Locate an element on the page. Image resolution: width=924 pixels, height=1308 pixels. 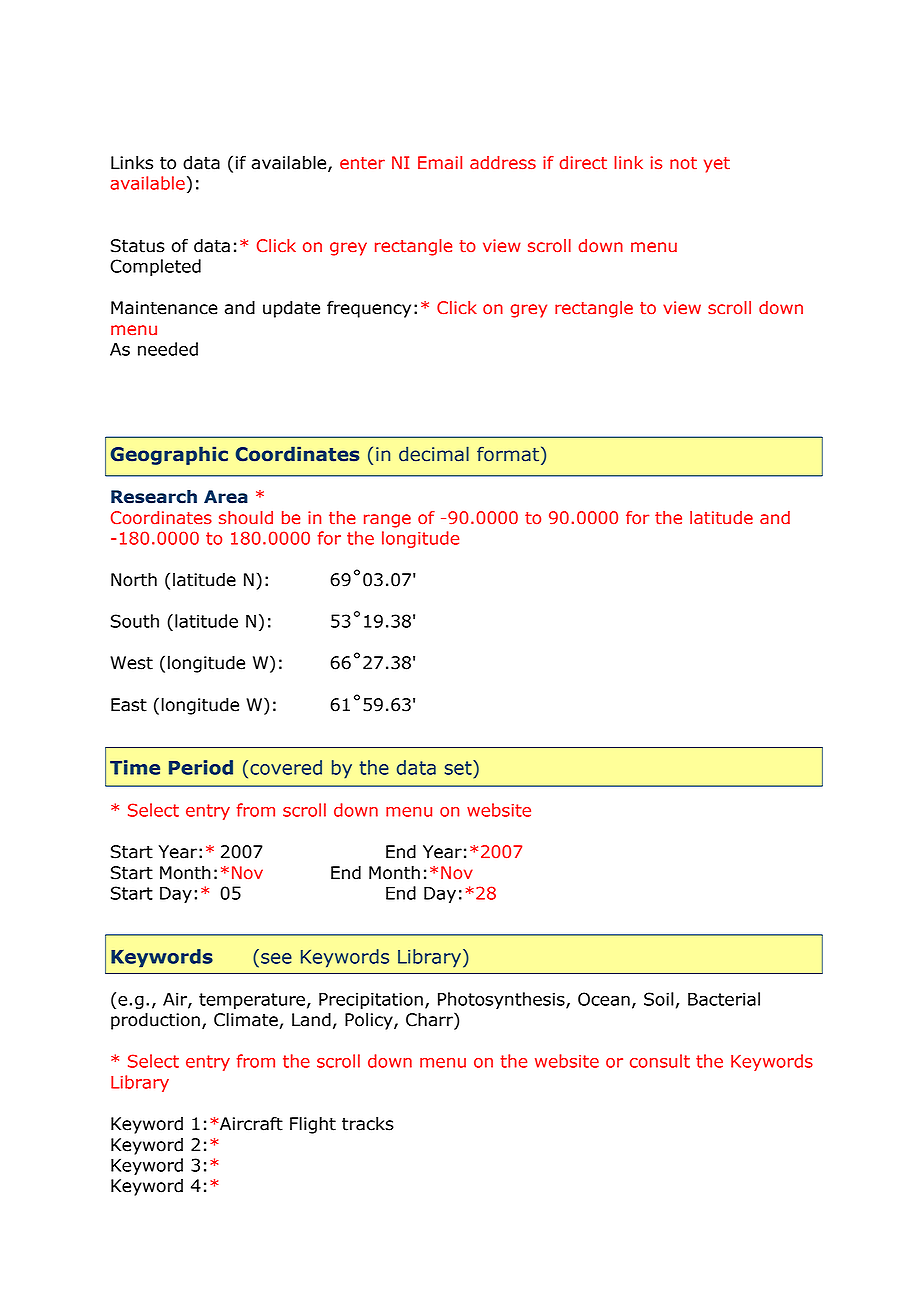
Email is located at coordinates (440, 163).
